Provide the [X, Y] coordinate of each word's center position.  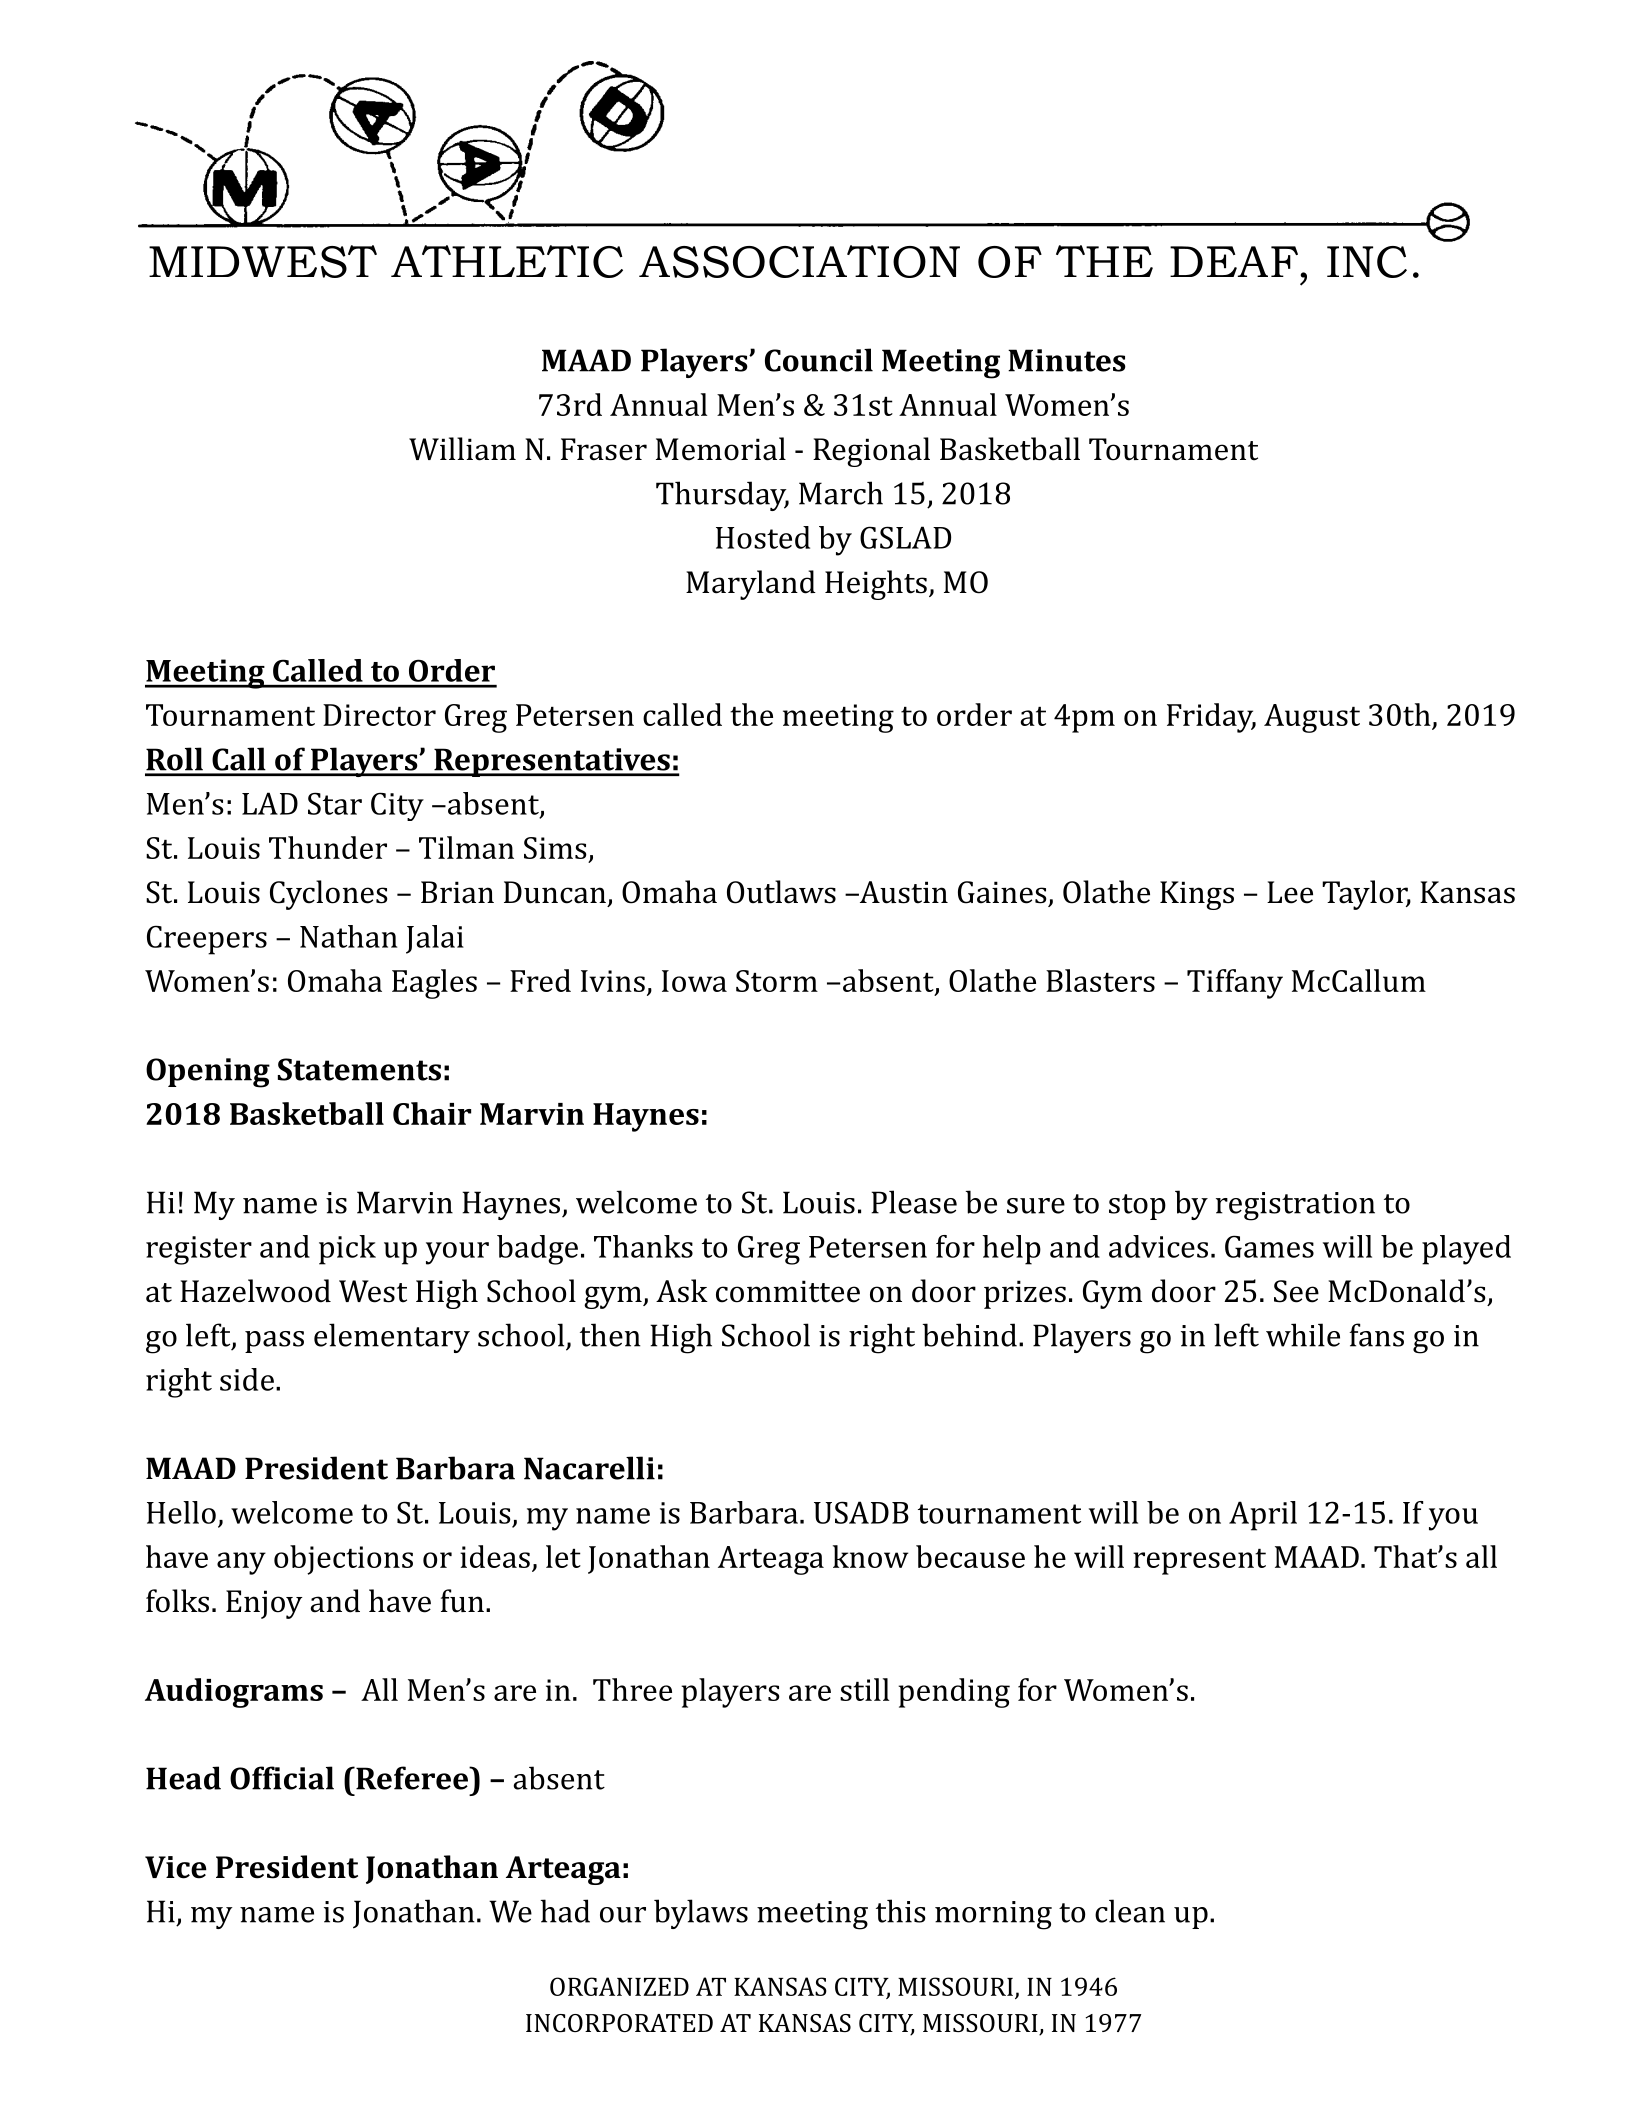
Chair [432, 1113]
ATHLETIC [507, 261]
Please [914, 1202]
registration [1295, 1206]
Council [819, 360]
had [565, 1911]
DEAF [1234, 261]
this [900, 1911]
